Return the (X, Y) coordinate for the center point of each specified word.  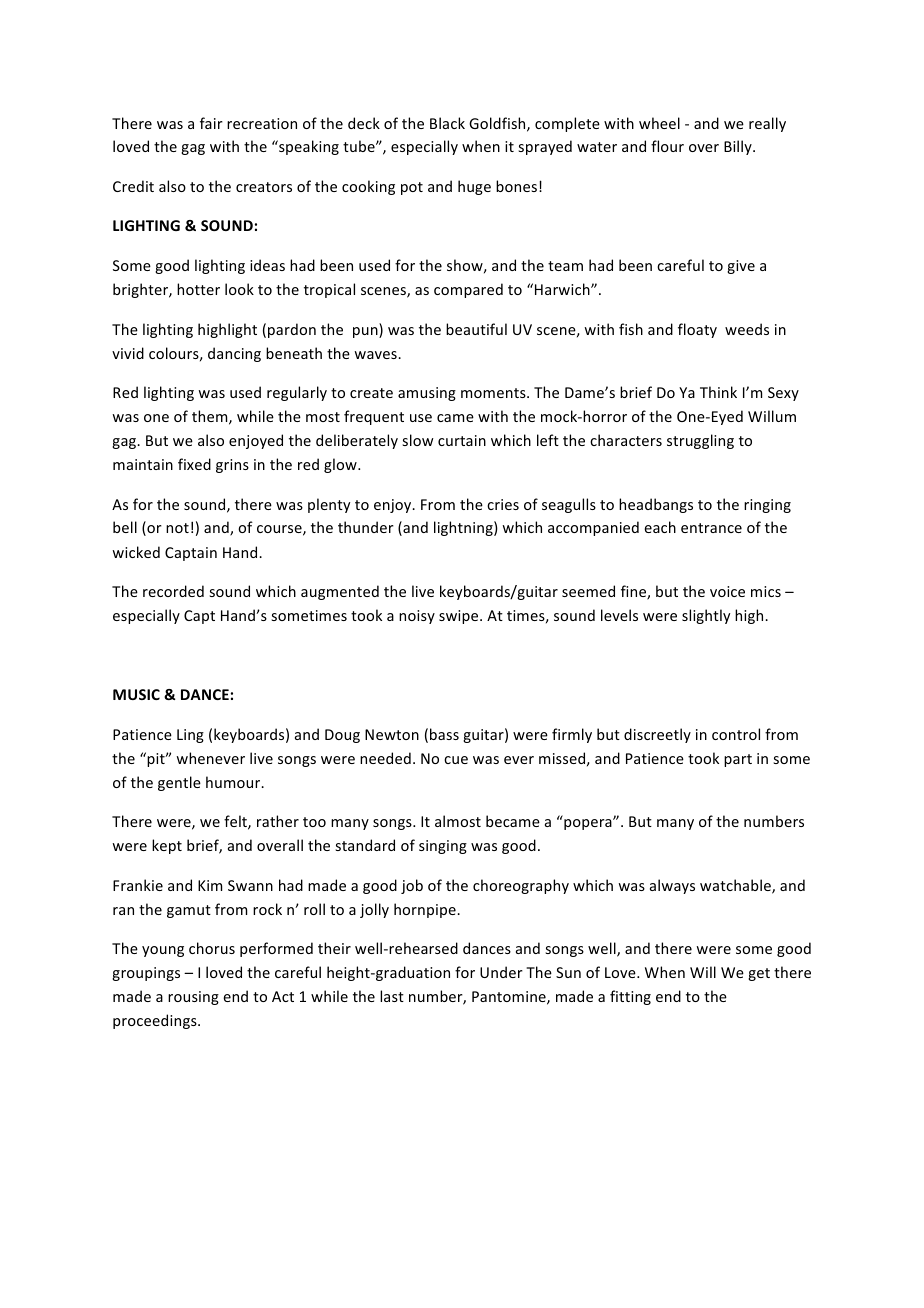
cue (456, 760)
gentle (179, 783)
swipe (460, 617)
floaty (697, 330)
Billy (739, 147)
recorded (173, 591)
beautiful (476, 329)
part (738, 760)
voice (727, 591)
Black (447, 123)
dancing (234, 354)
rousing (193, 998)
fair (211, 123)
